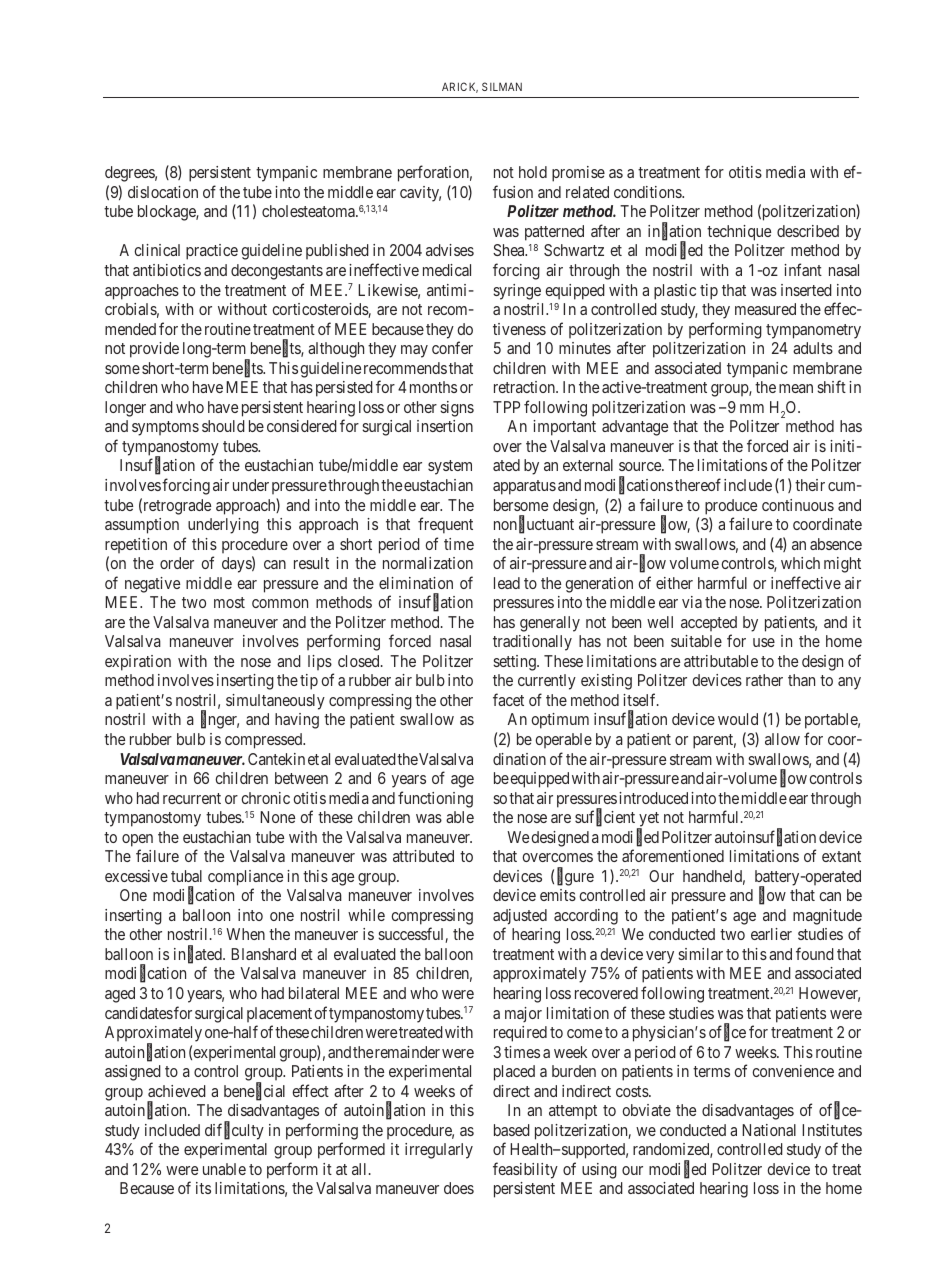  Describe the element at coordinates (502, 86) in the screenshot. I see `SILMAN` at that location.
